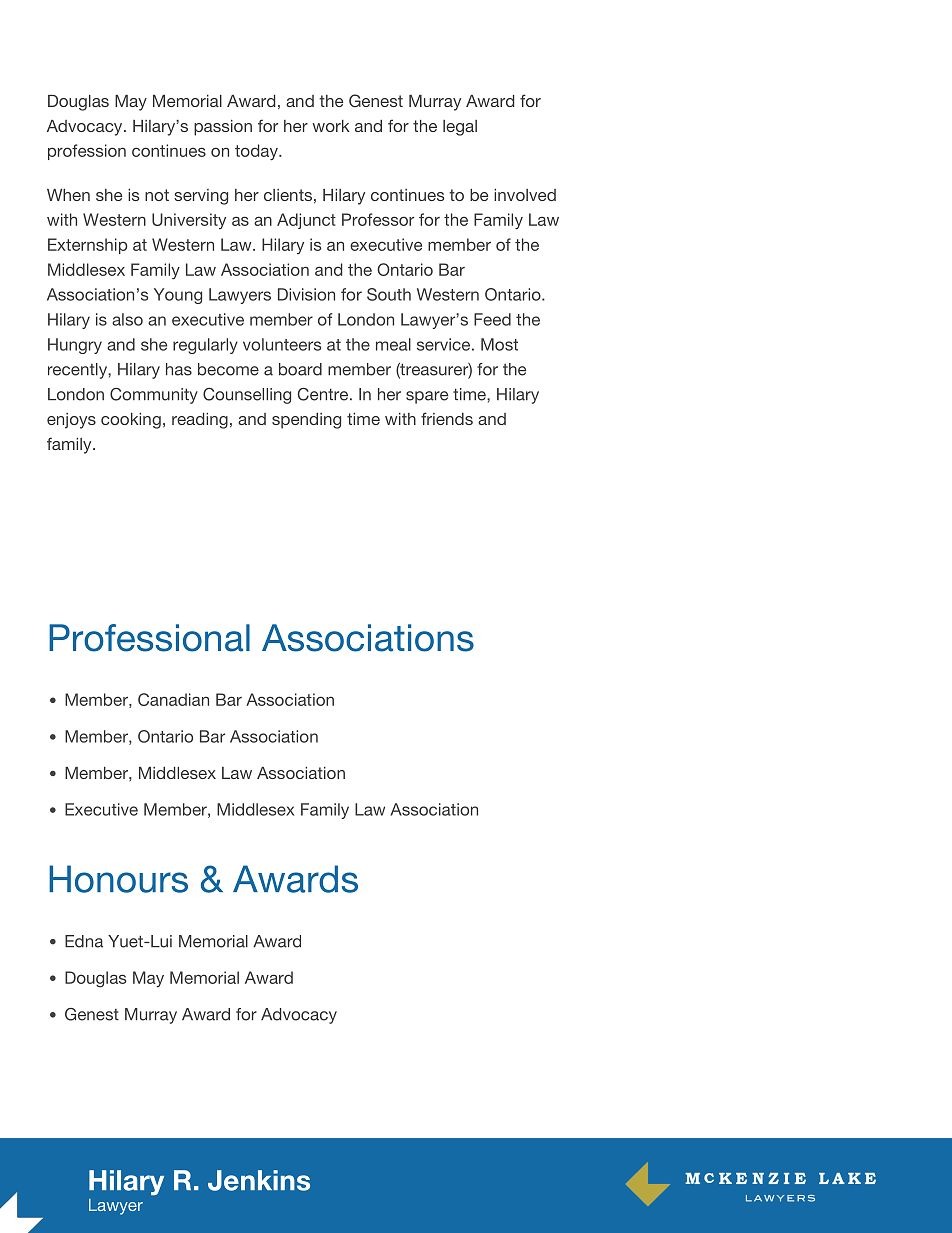 The width and height of the image is (952, 1233). I want to click on today, so click(257, 152).
